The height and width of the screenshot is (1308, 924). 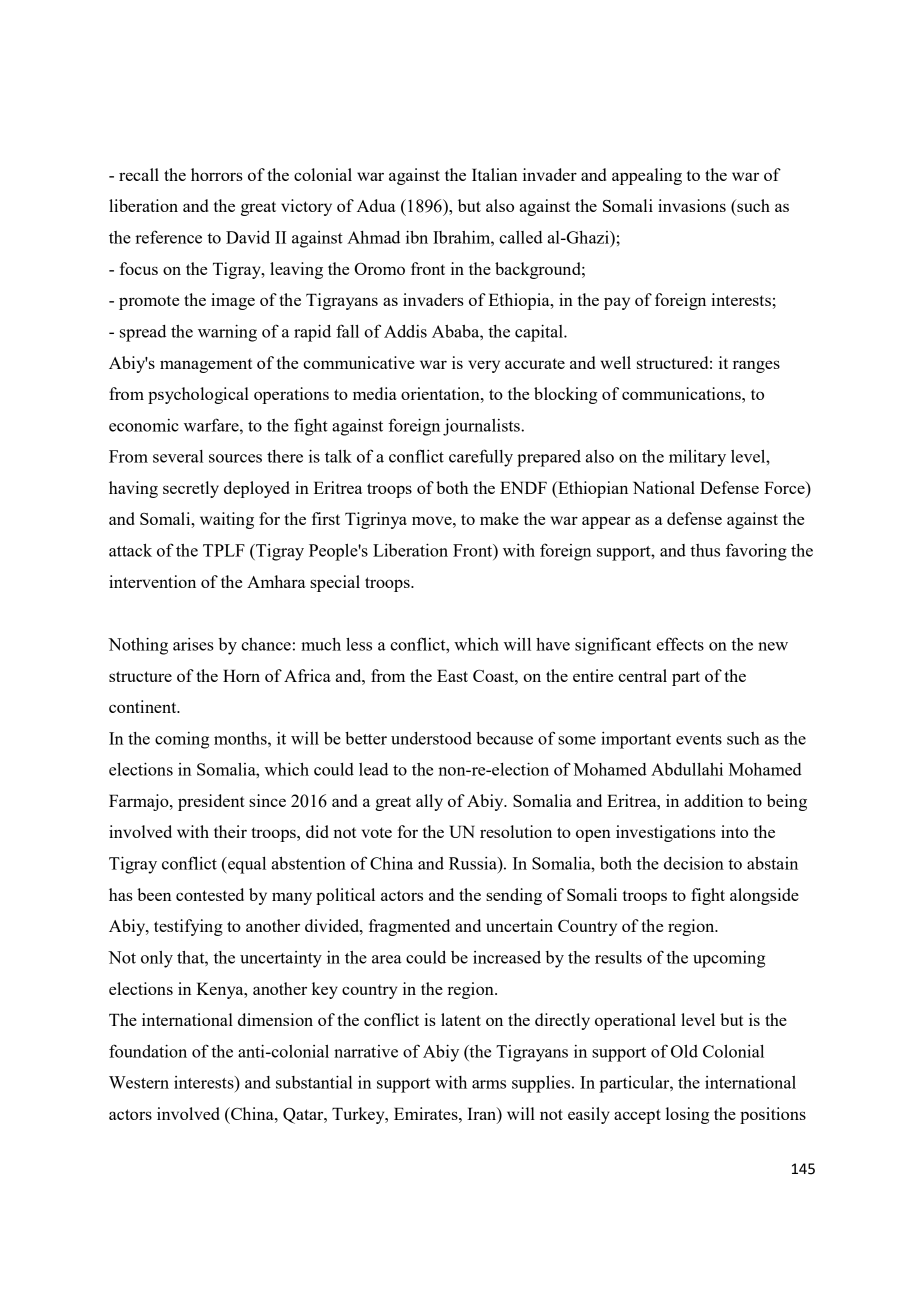 I want to click on effects, so click(x=680, y=644).
